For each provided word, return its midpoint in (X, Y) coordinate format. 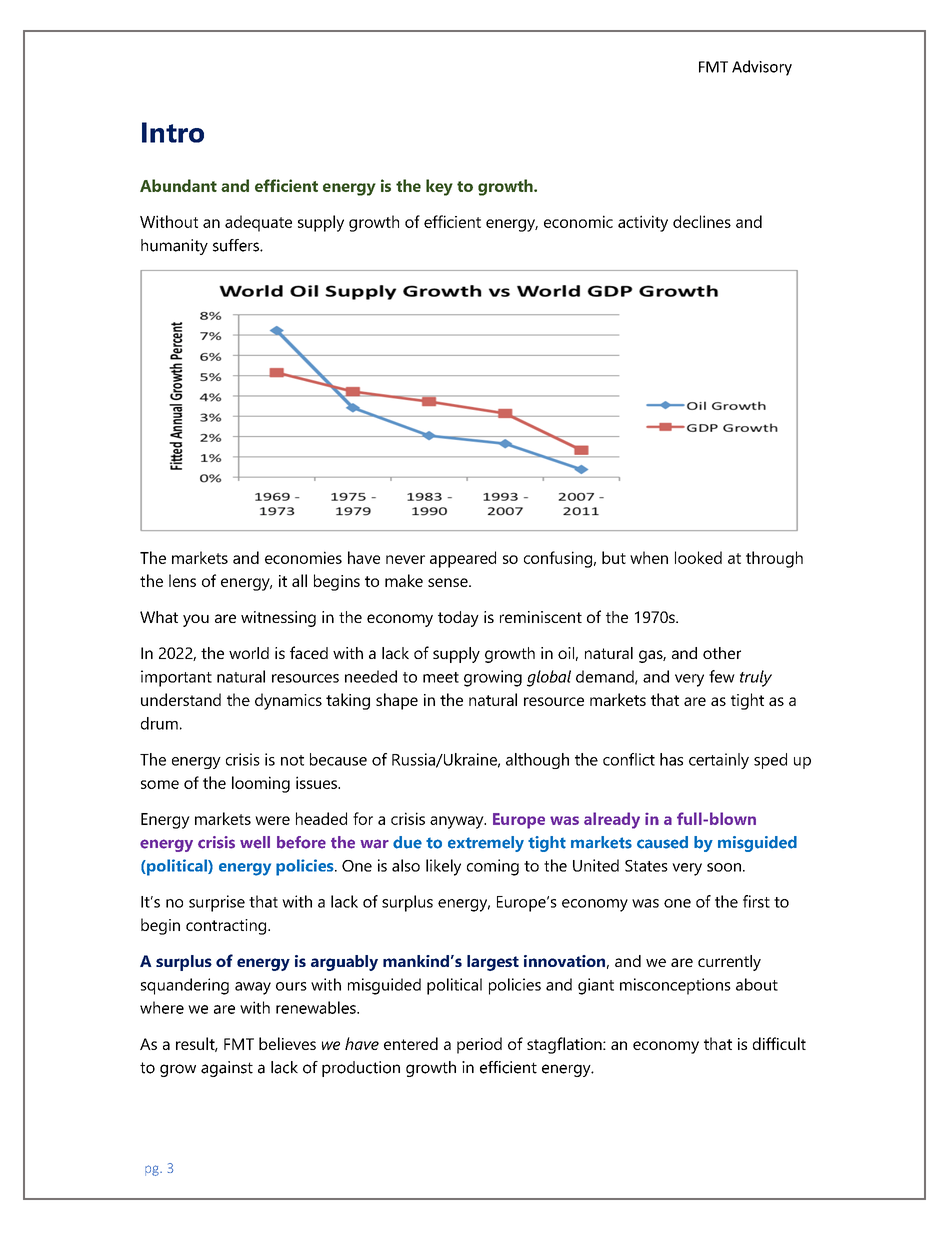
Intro (173, 132)
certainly (719, 761)
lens (182, 580)
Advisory (762, 68)
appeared (463, 559)
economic (578, 221)
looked (698, 557)
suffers (237, 245)
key (439, 187)
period (479, 1045)
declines (702, 221)
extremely (486, 844)
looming (261, 784)
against (227, 1069)
